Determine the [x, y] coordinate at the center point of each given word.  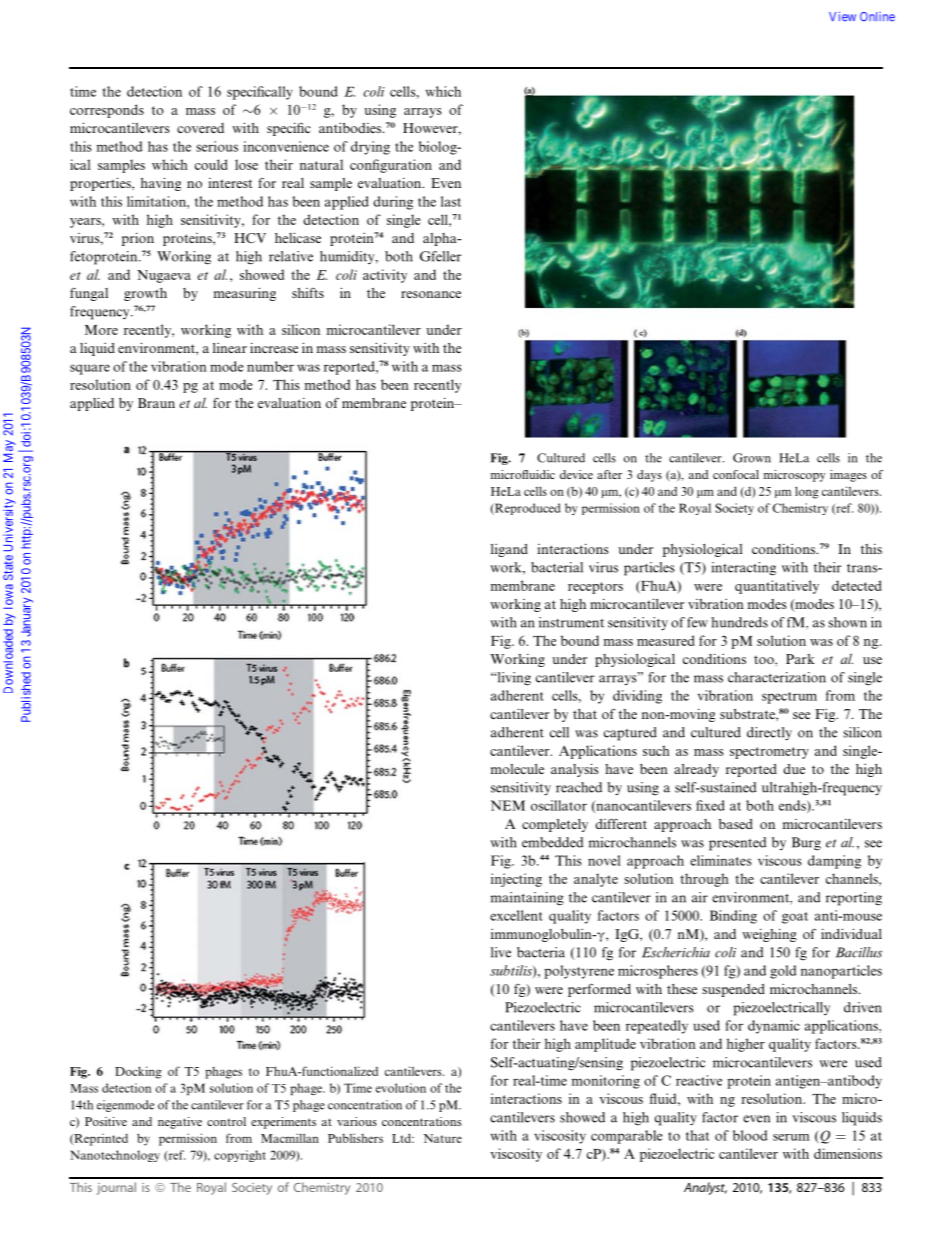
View [842, 17]
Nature [443, 1138]
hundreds [739, 622]
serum [791, 1137]
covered [200, 128]
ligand [509, 550]
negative [180, 1123]
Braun [156, 403]
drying [370, 148]
